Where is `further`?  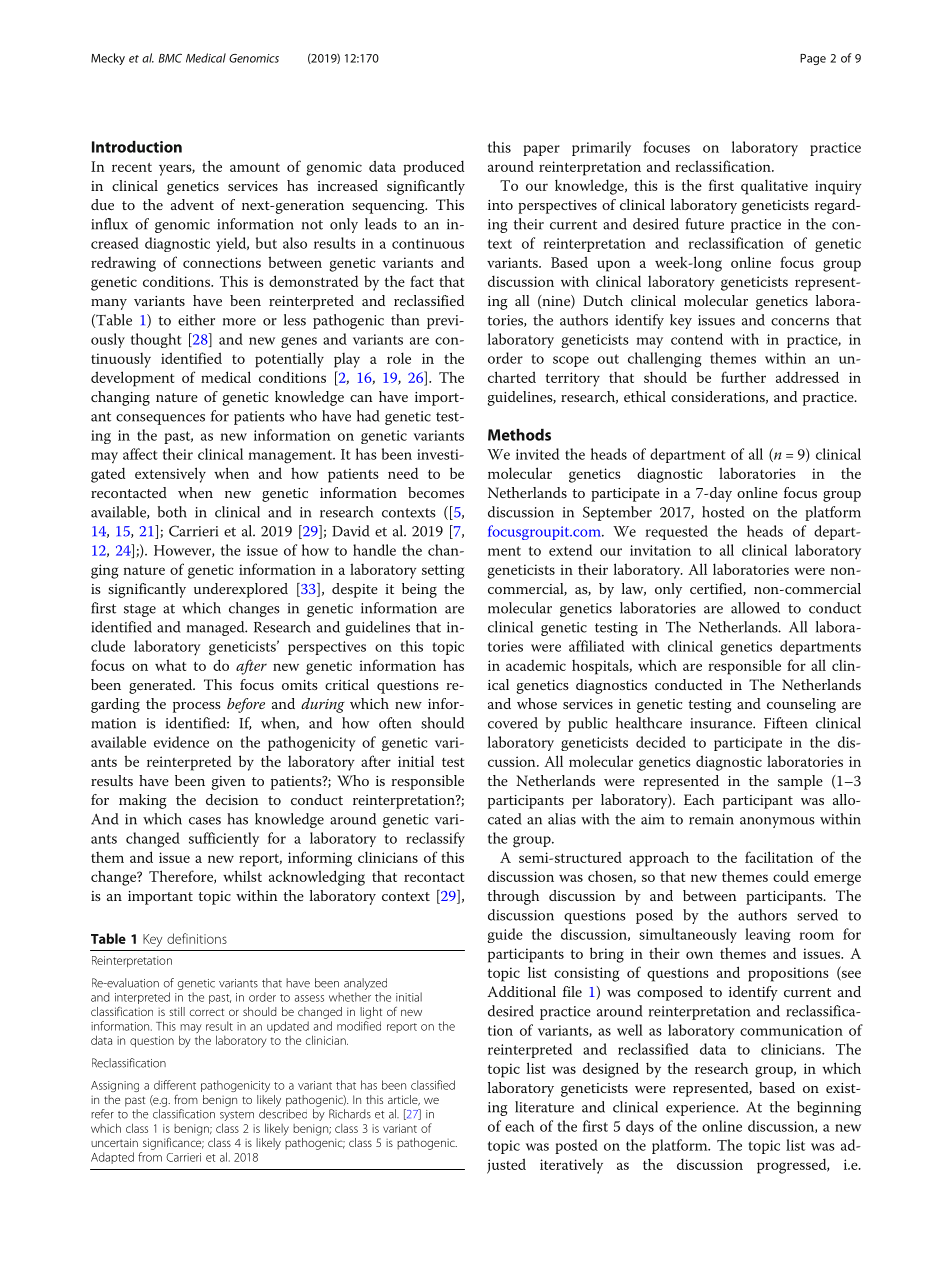 further is located at coordinates (743, 377).
